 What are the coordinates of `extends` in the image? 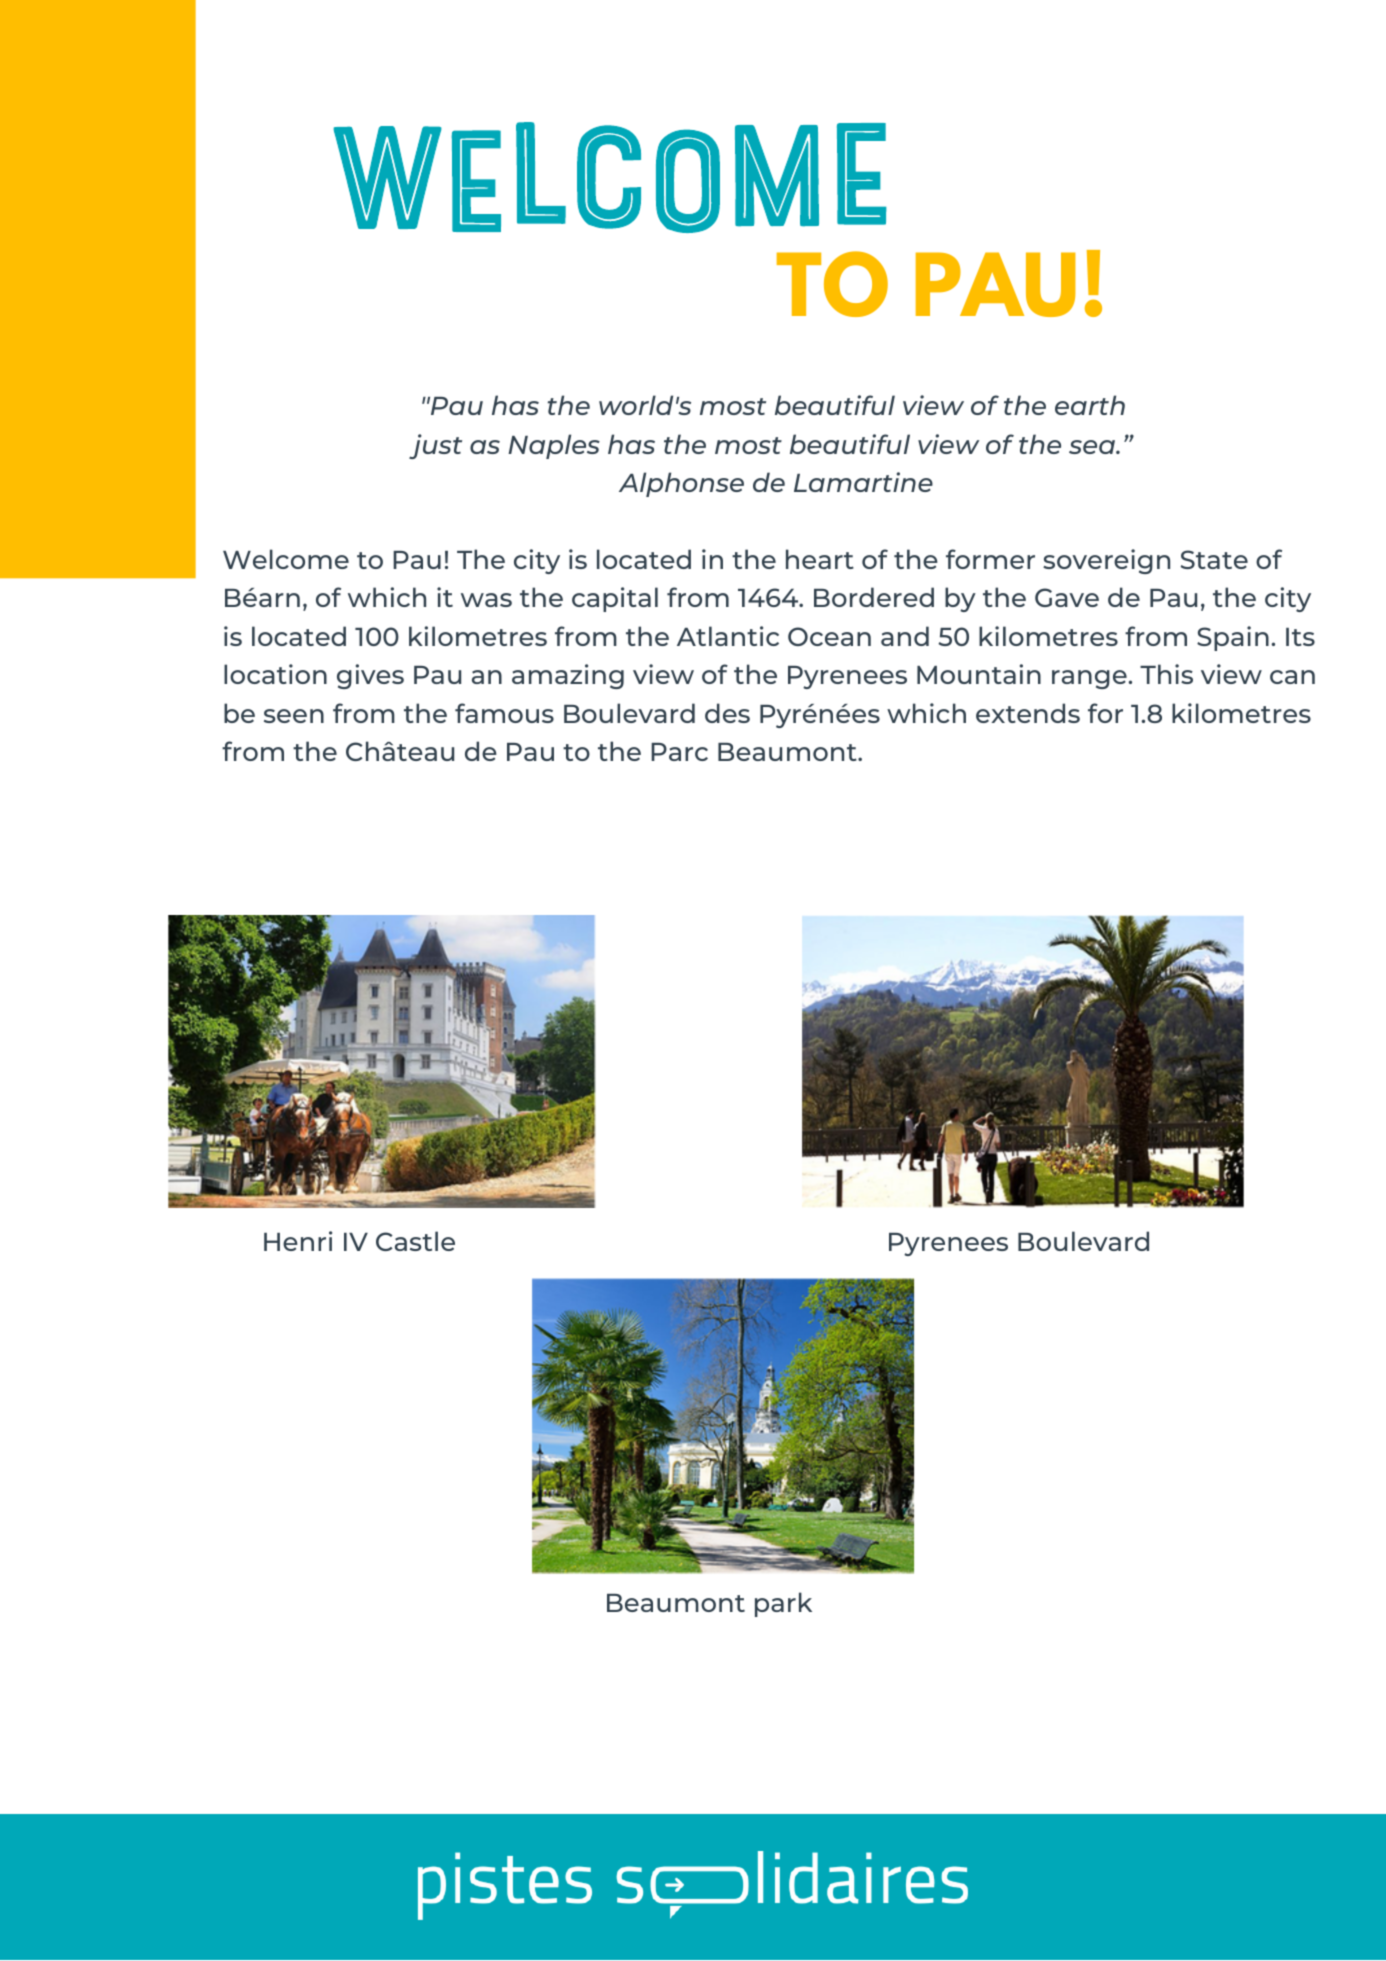 It's located at (1028, 713).
